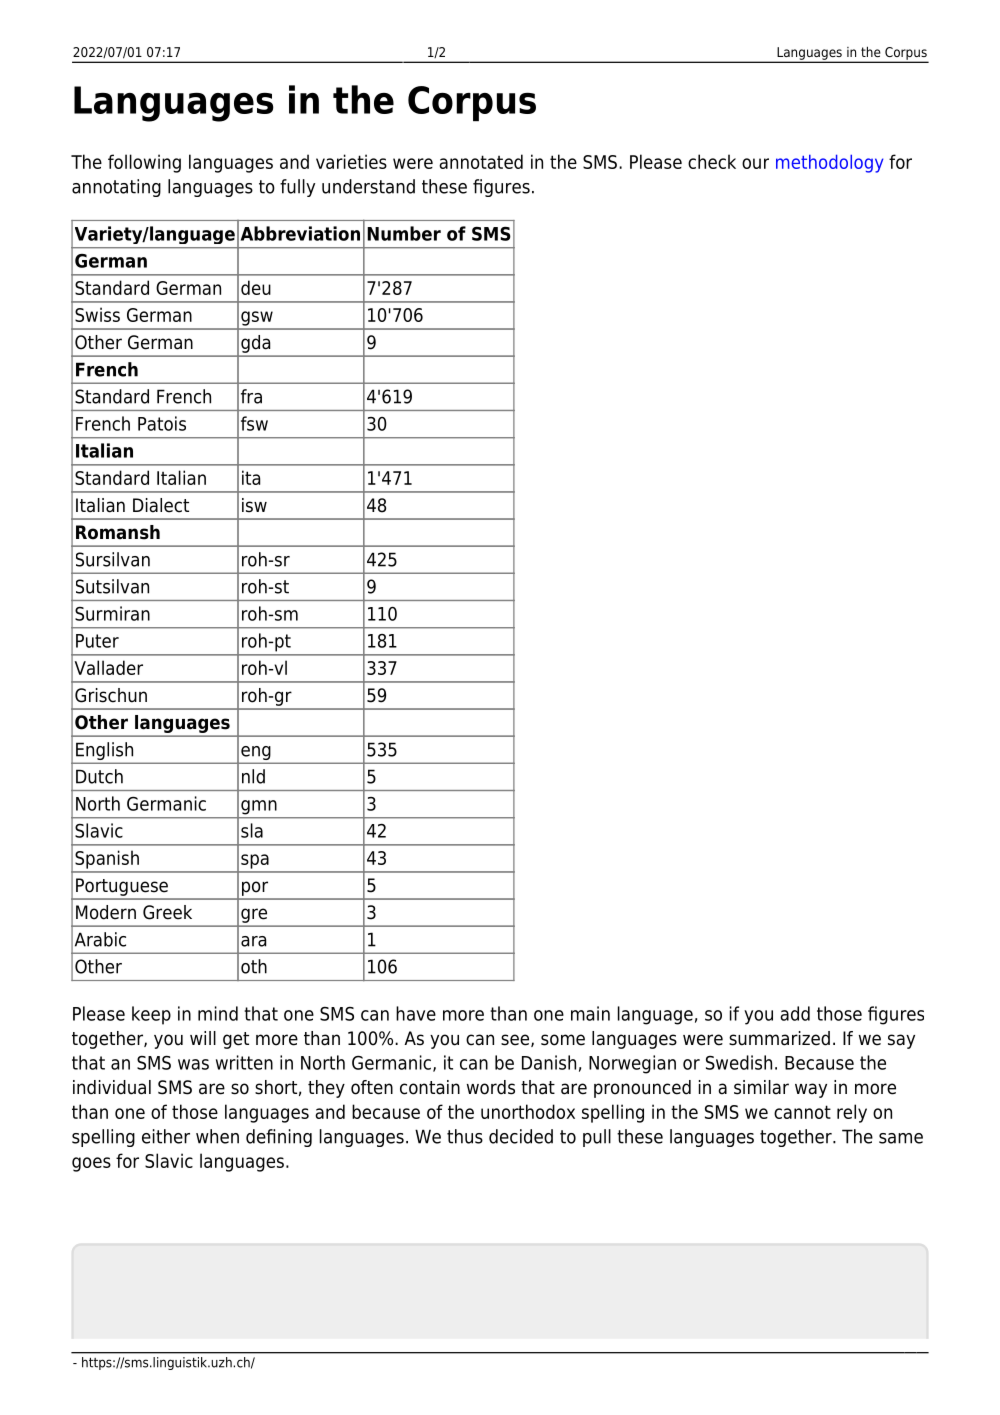 The height and width of the screenshot is (1415, 1000). What do you see at coordinates (802, 1112) in the screenshot?
I see `cannot` at bounding box center [802, 1112].
